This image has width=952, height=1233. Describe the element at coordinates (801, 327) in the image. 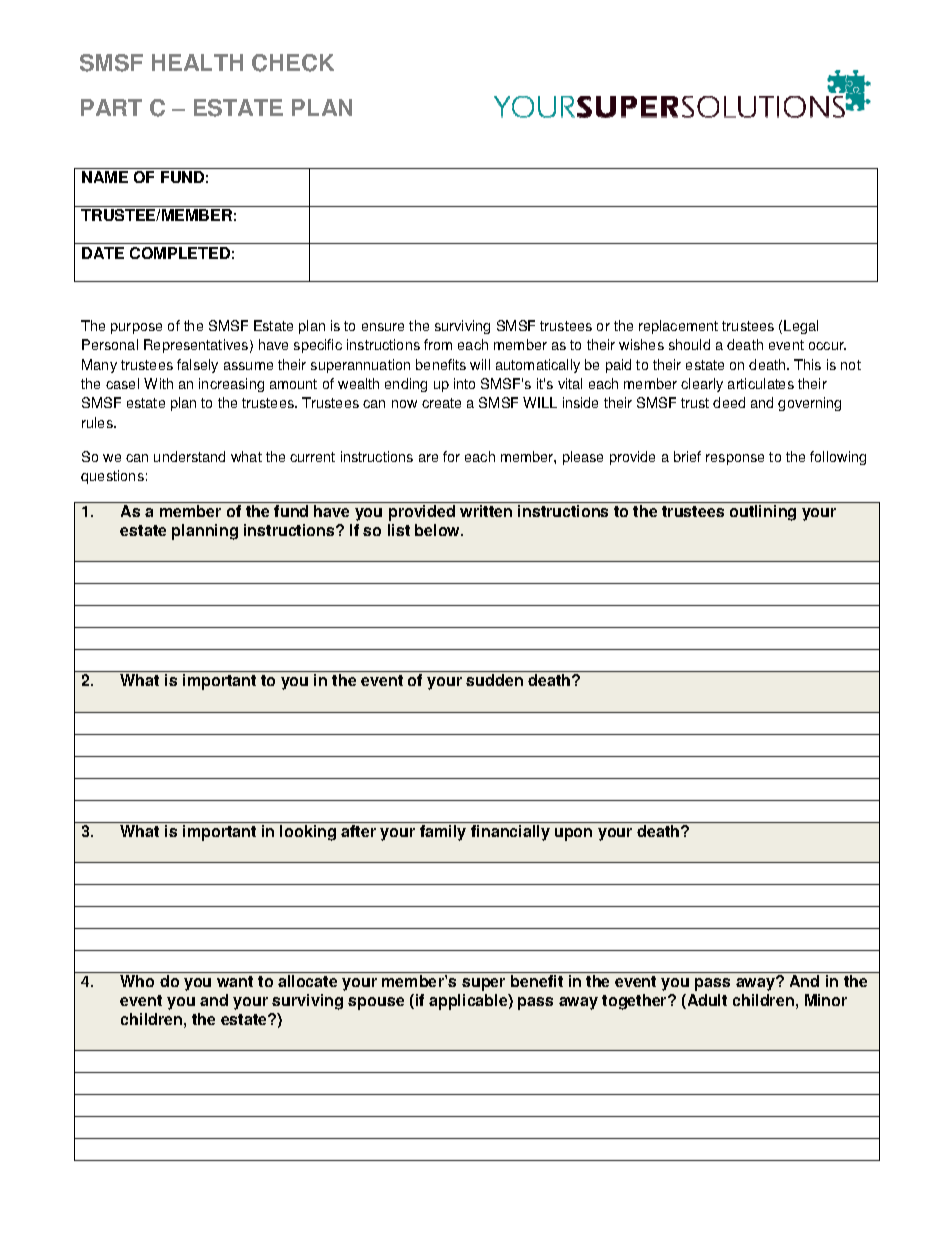

I see `Legal` at that location.
